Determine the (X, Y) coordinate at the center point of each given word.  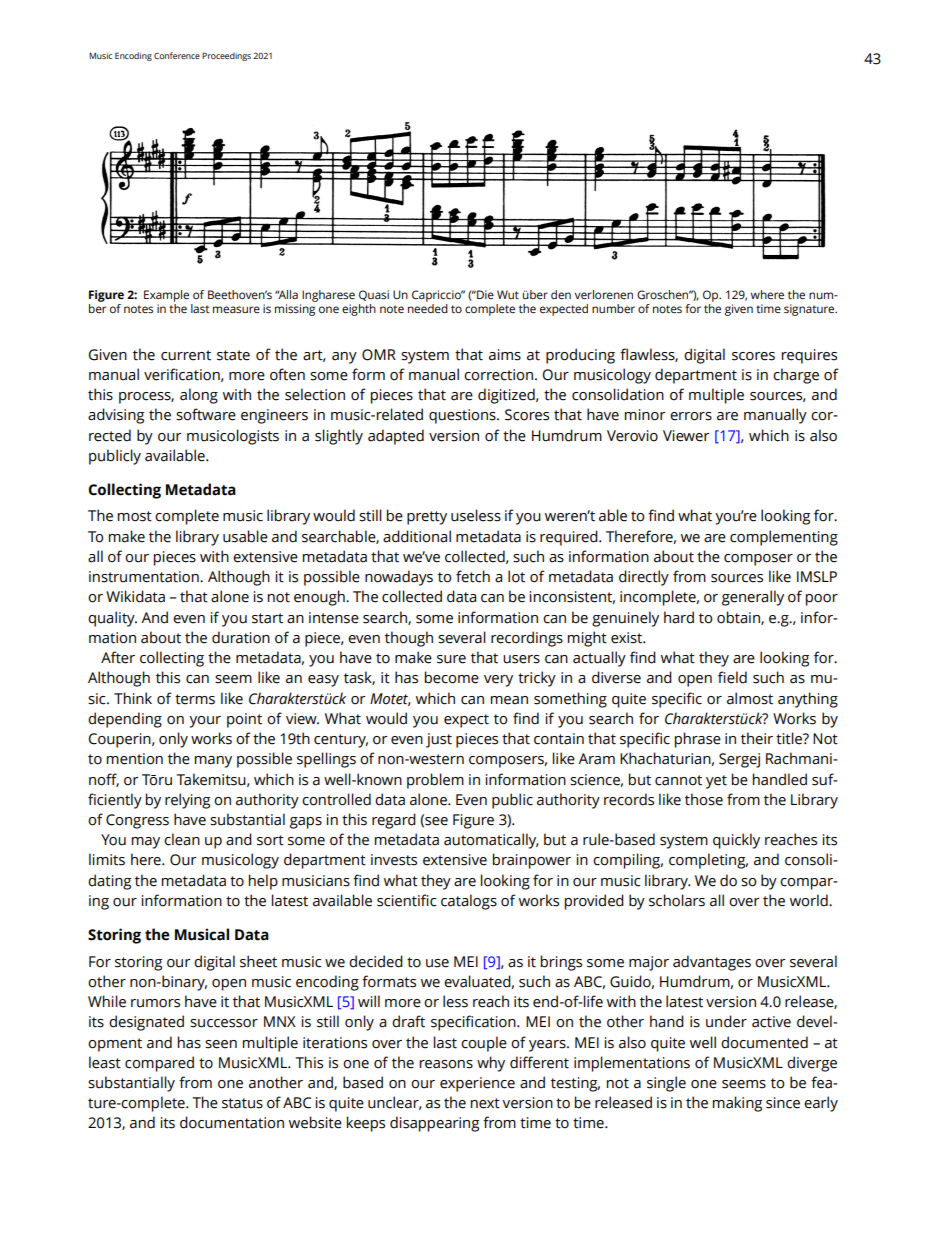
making (737, 1104)
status (242, 1103)
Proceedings (226, 56)
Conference (177, 55)
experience (477, 1084)
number (613, 308)
